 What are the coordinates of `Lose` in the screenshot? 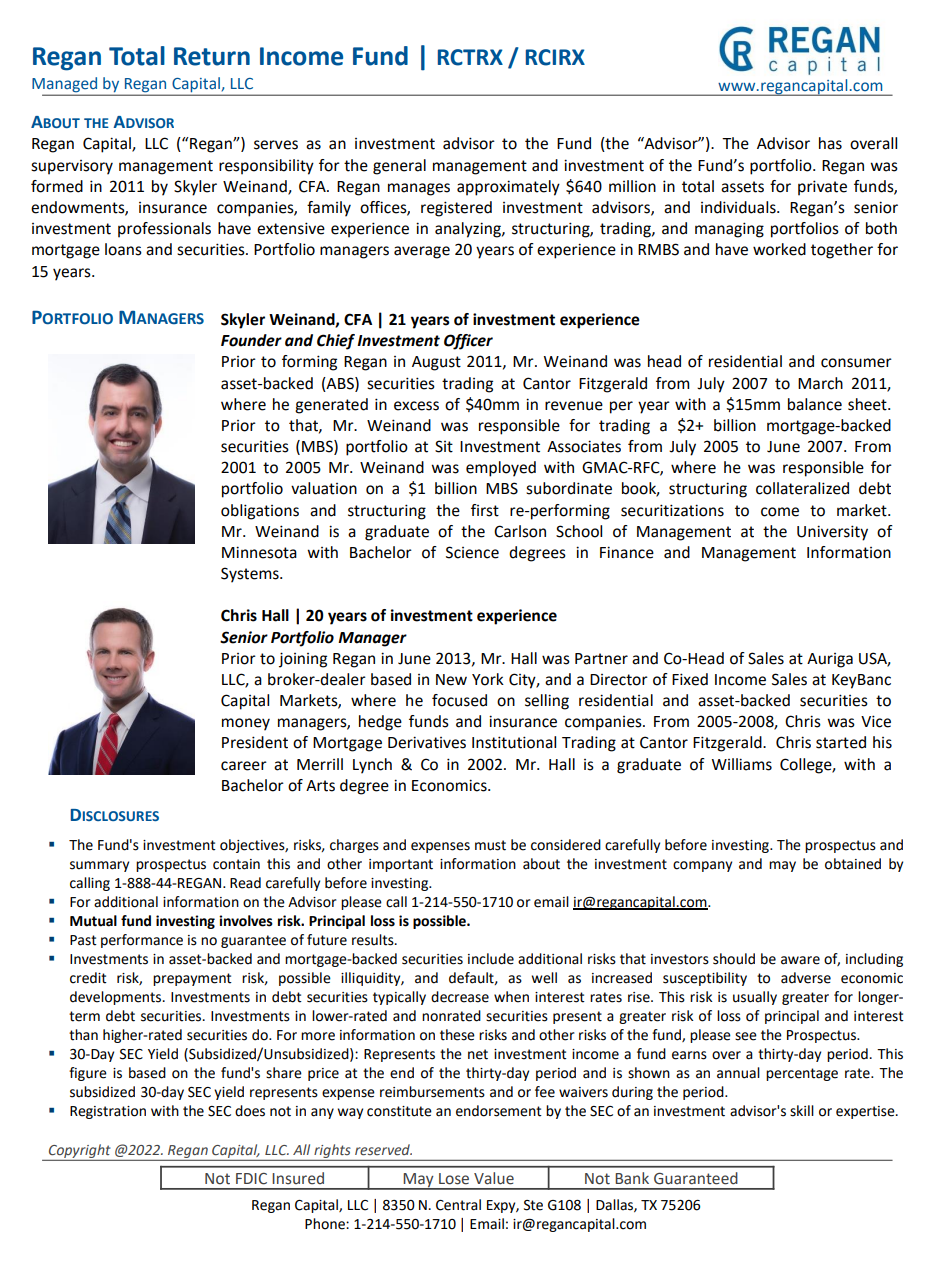 It's located at (454, 1179).
